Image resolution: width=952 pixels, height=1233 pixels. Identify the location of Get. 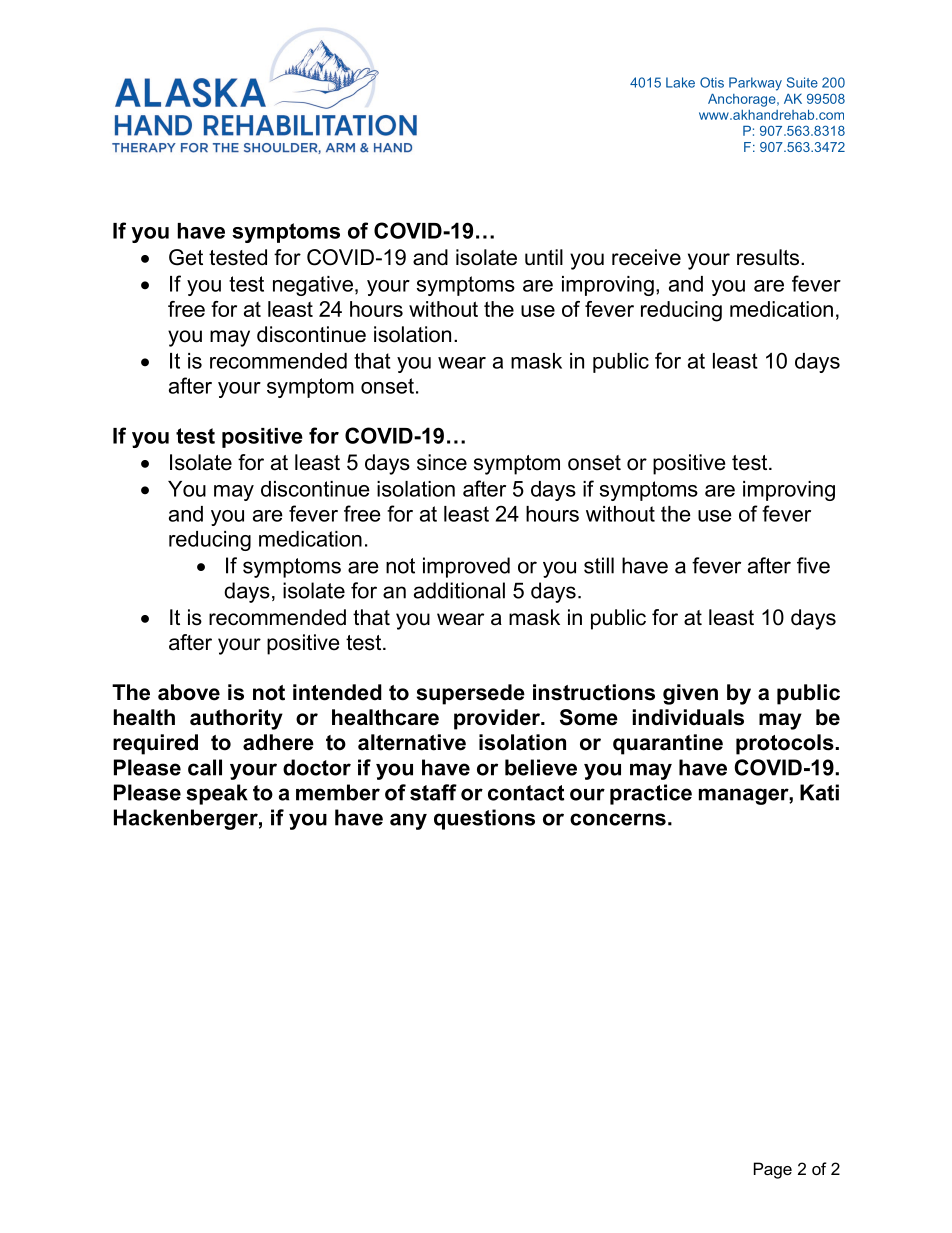
(186, 257).
